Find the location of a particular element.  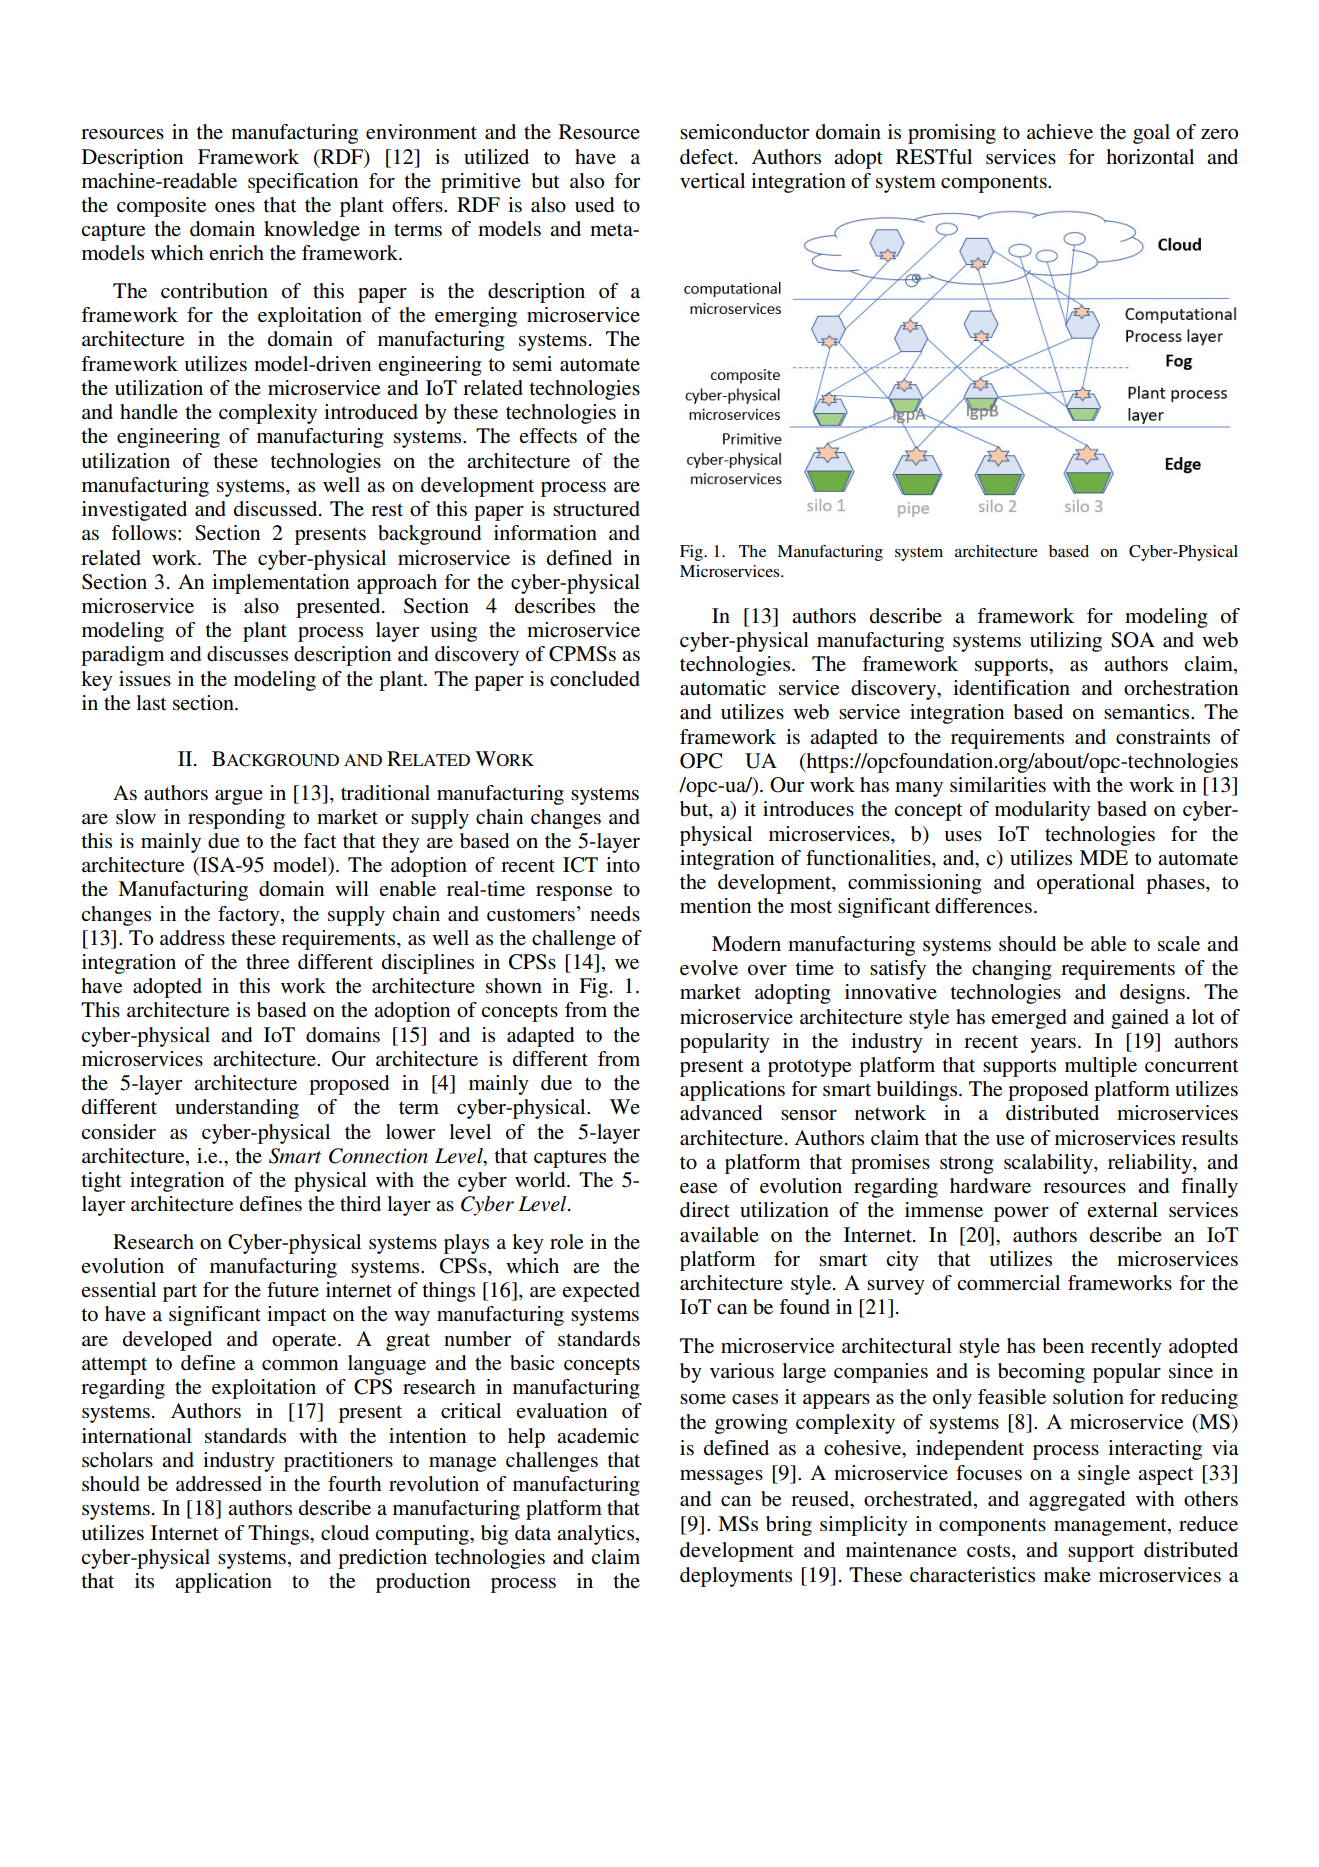

cloud is located at coordinates (345, 1533).
